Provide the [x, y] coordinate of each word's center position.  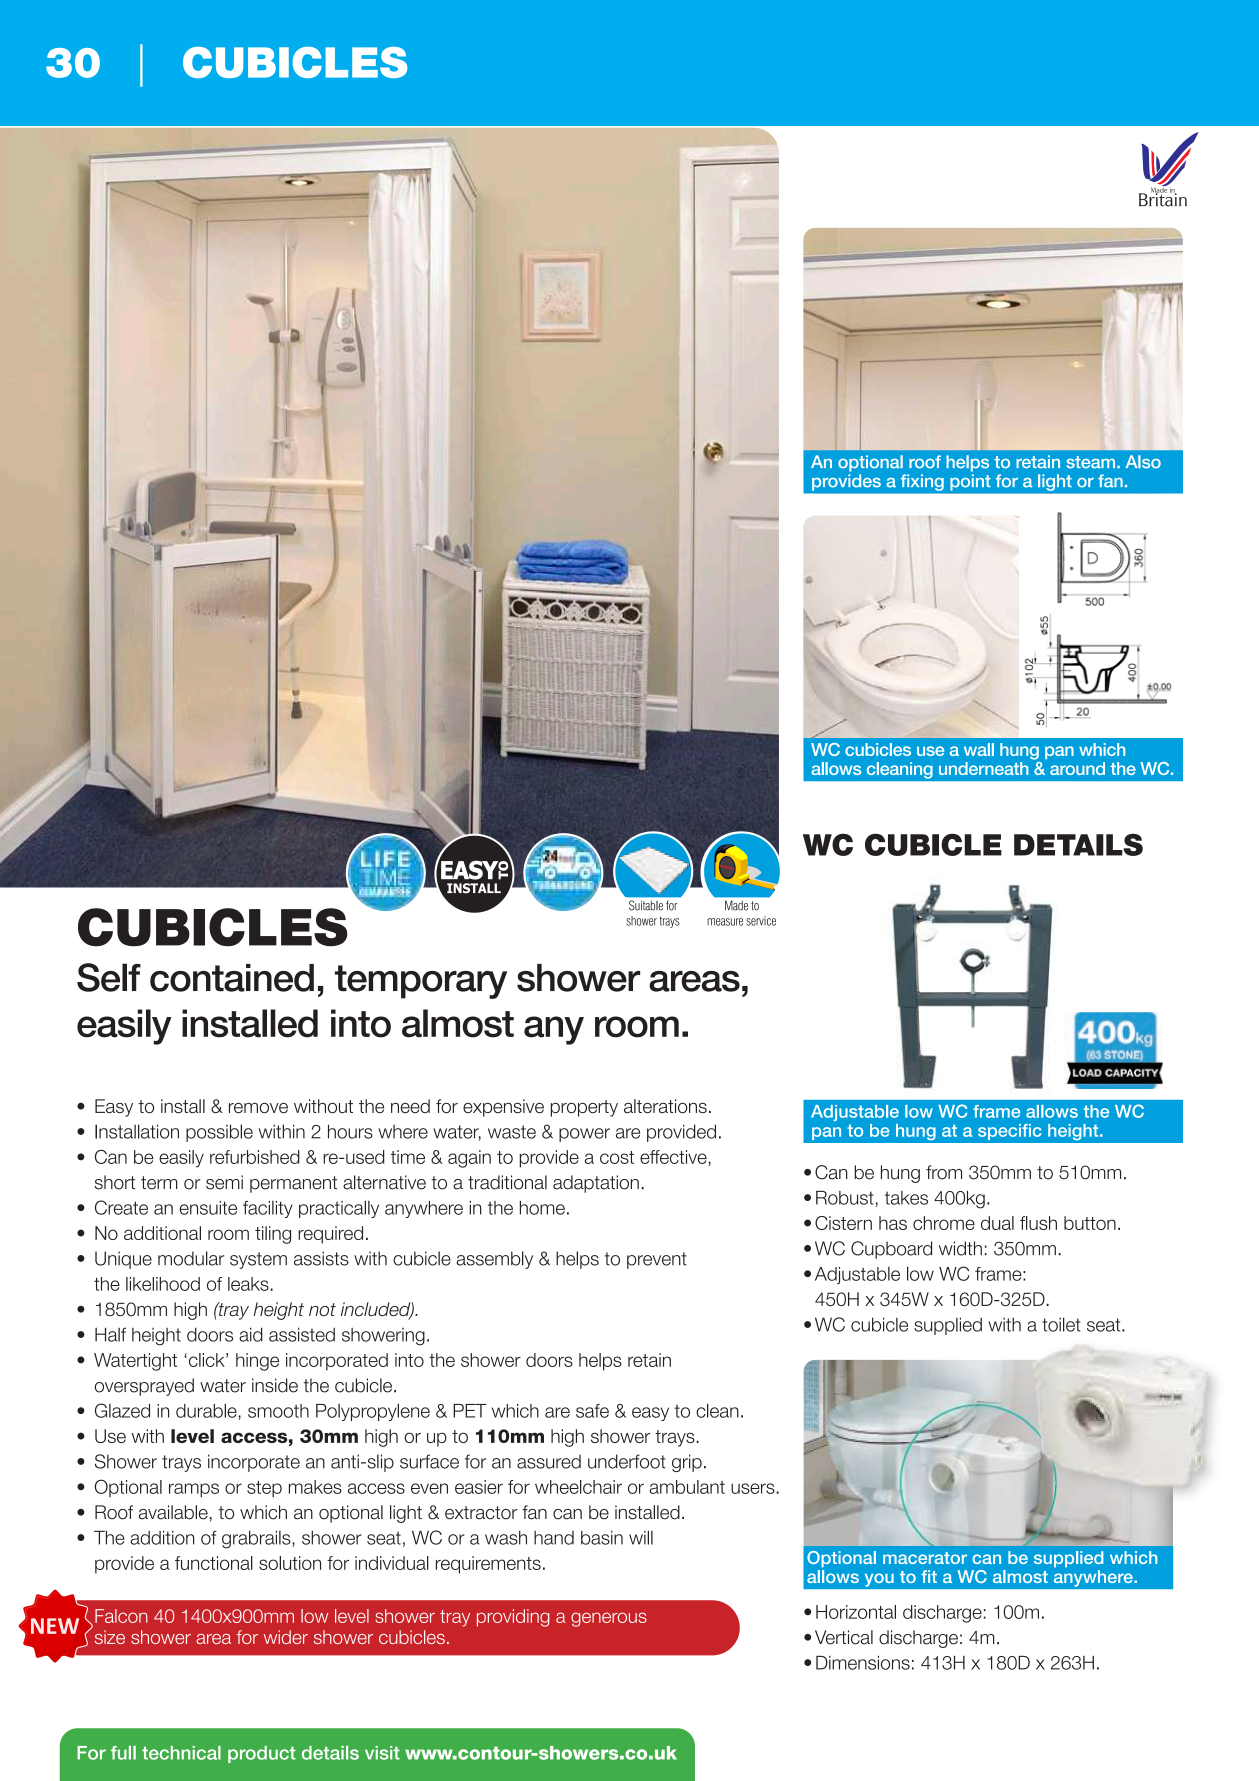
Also [1143, 462]
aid [251, 1334]
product [262, 1754]
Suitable [646, 905]
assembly [494, 1260]
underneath [984, 768]
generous [609, 1619]
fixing [922, 482]
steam [1090, 462]
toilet [1061, 1324]
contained [232, 978]
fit [929, 1576]
